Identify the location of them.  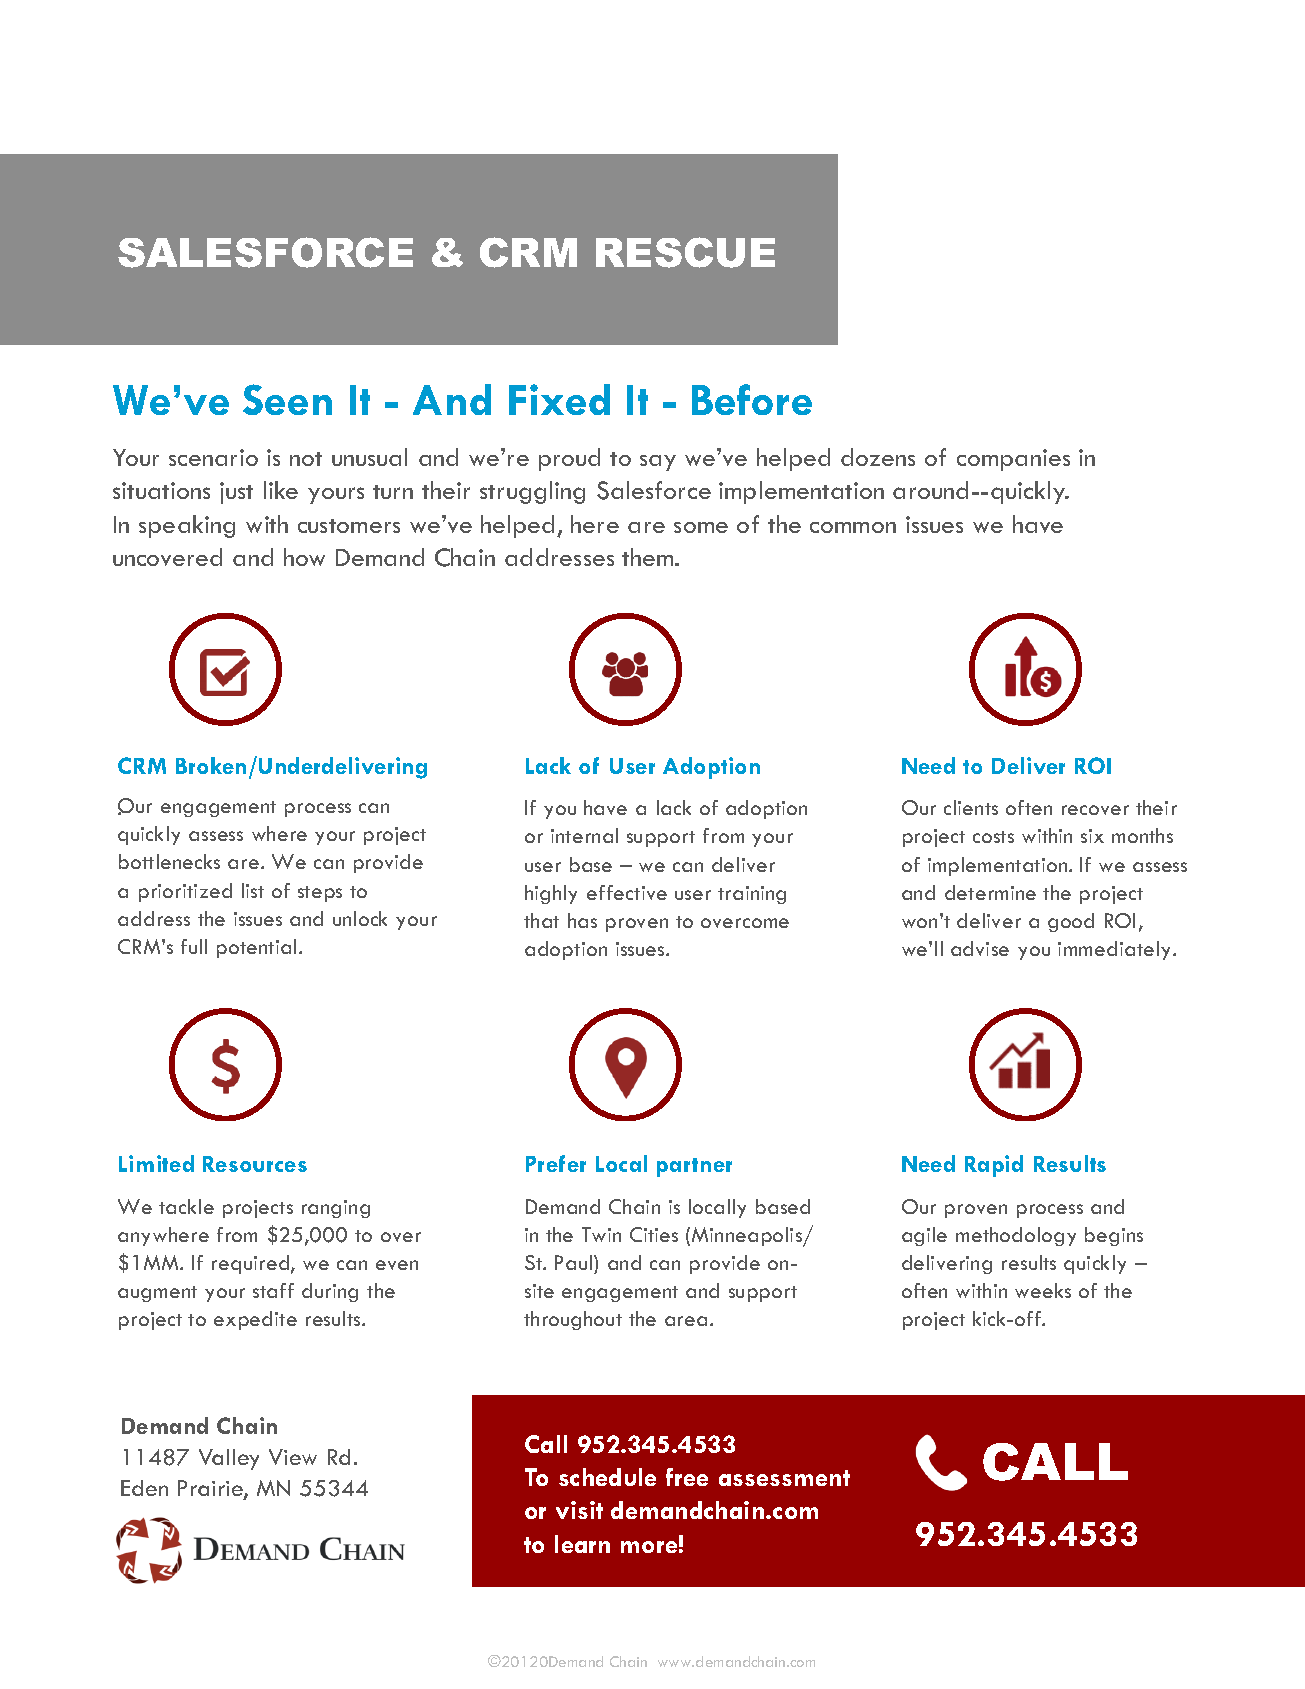
(649, 557).
